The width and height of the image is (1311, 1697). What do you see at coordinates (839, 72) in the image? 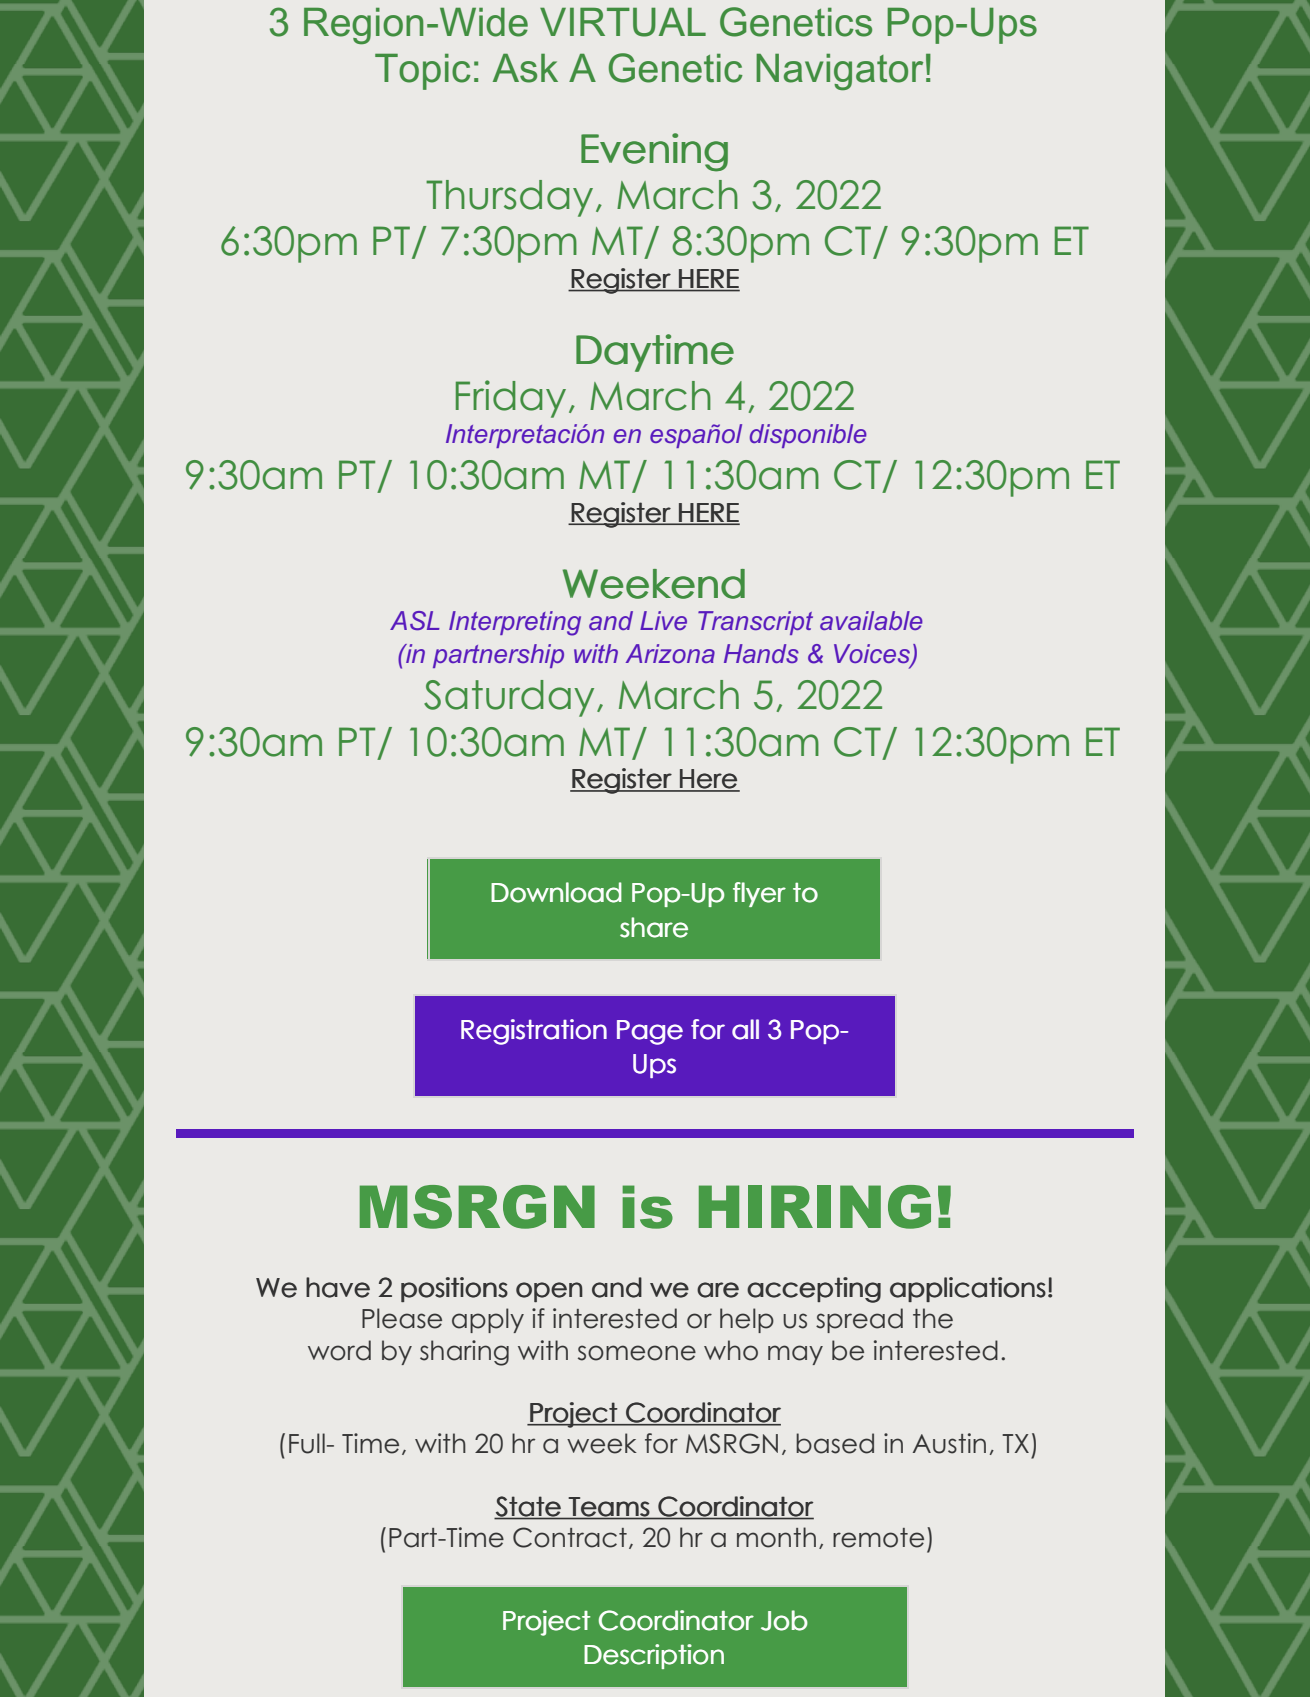
I see `Navigator` at bounding box center [839, 72].
